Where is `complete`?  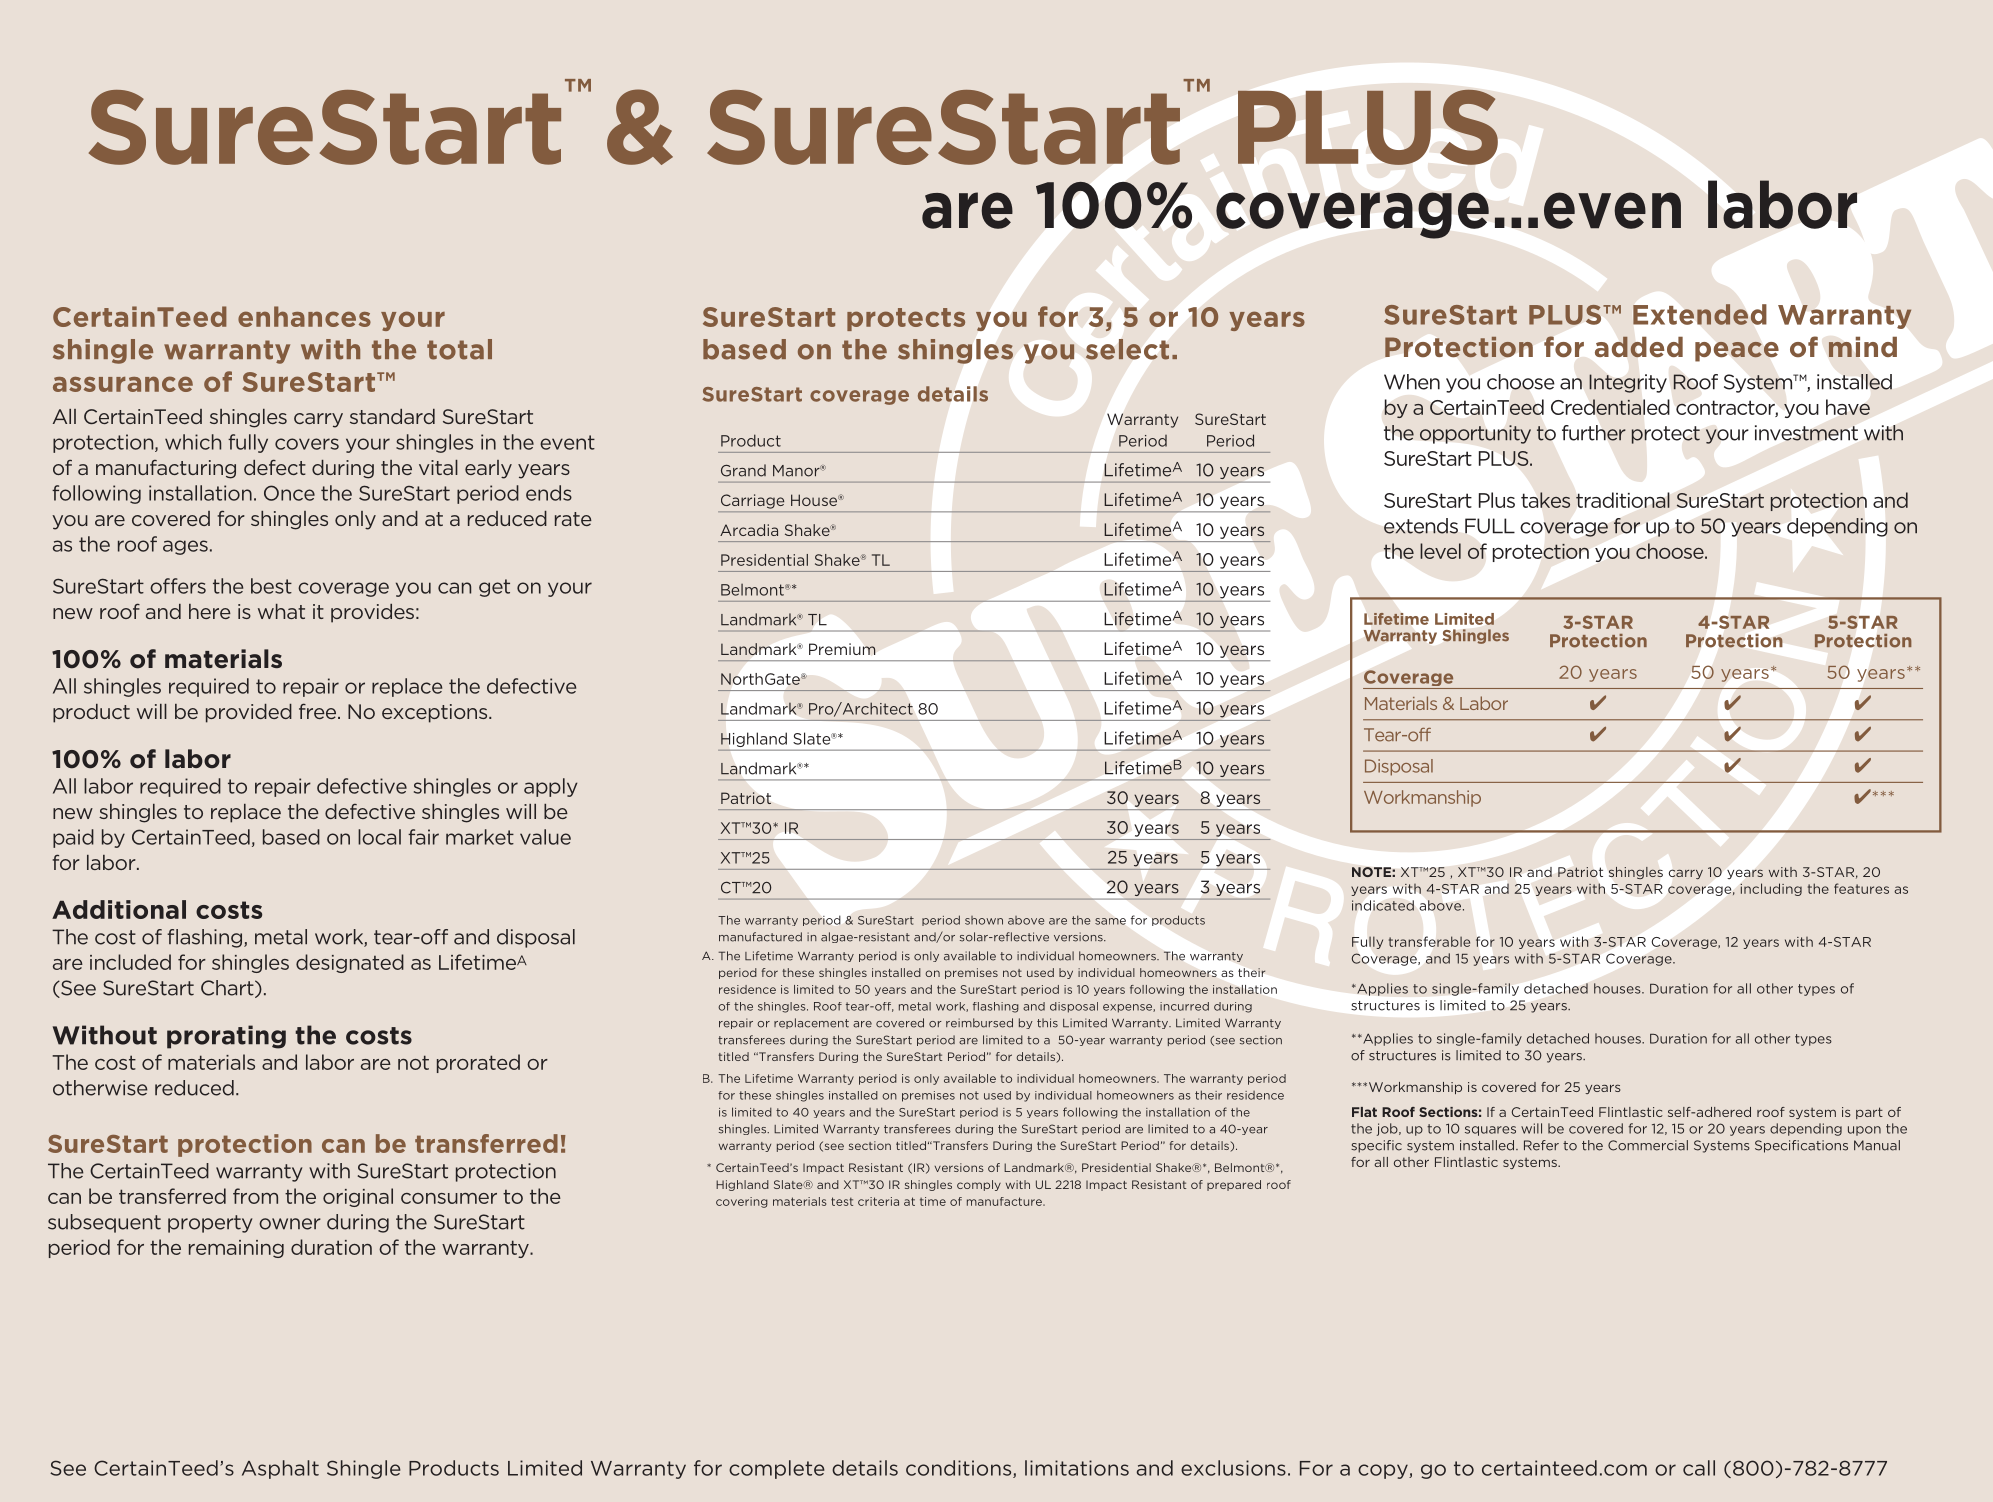
complete is located at coordinates (777, 1469).
